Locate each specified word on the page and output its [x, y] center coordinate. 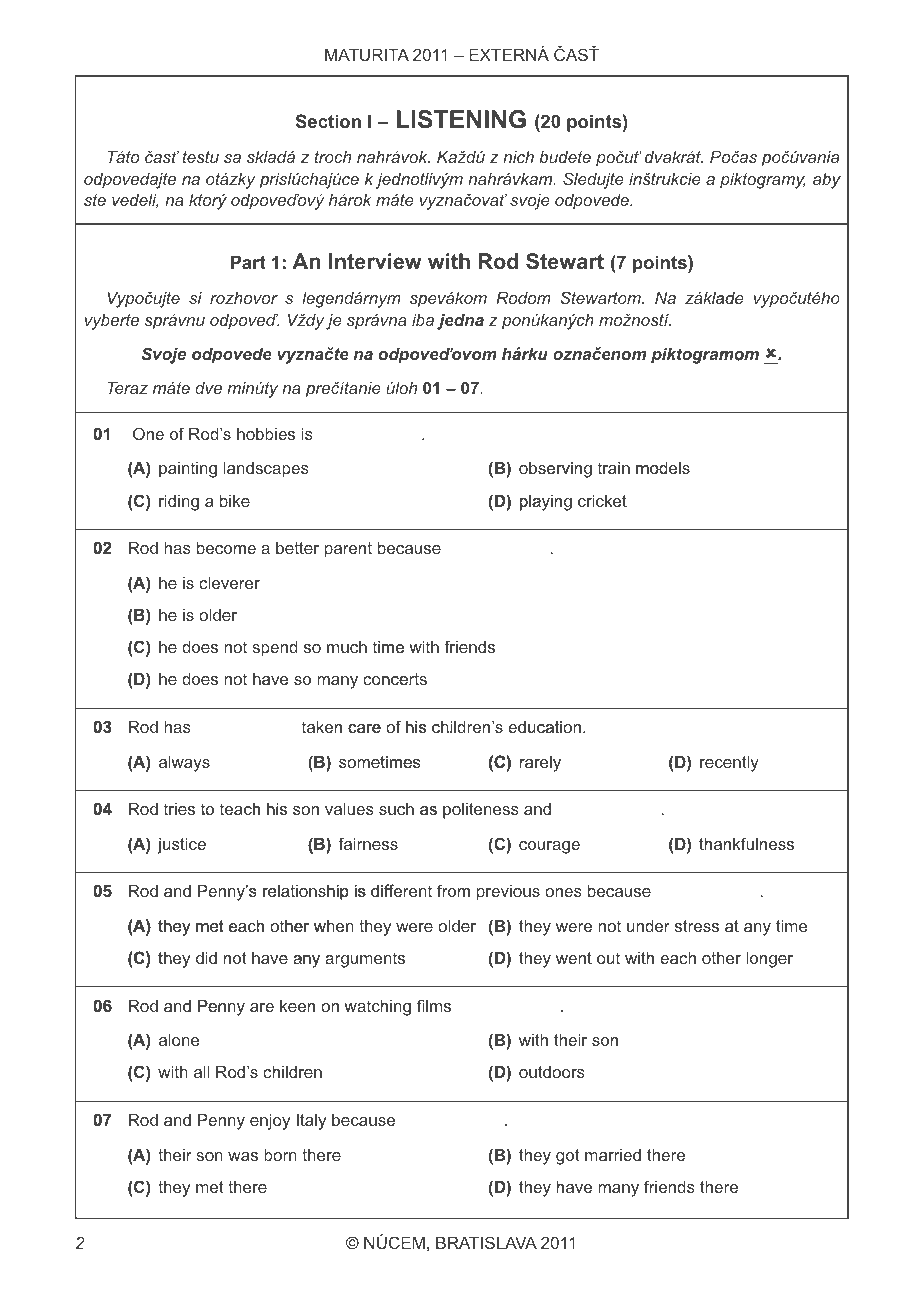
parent [348, 550]
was [243, 1156]
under [648, 926]
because [409, 548]
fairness [368, 843]
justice [181, 846]
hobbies [266, 434]
